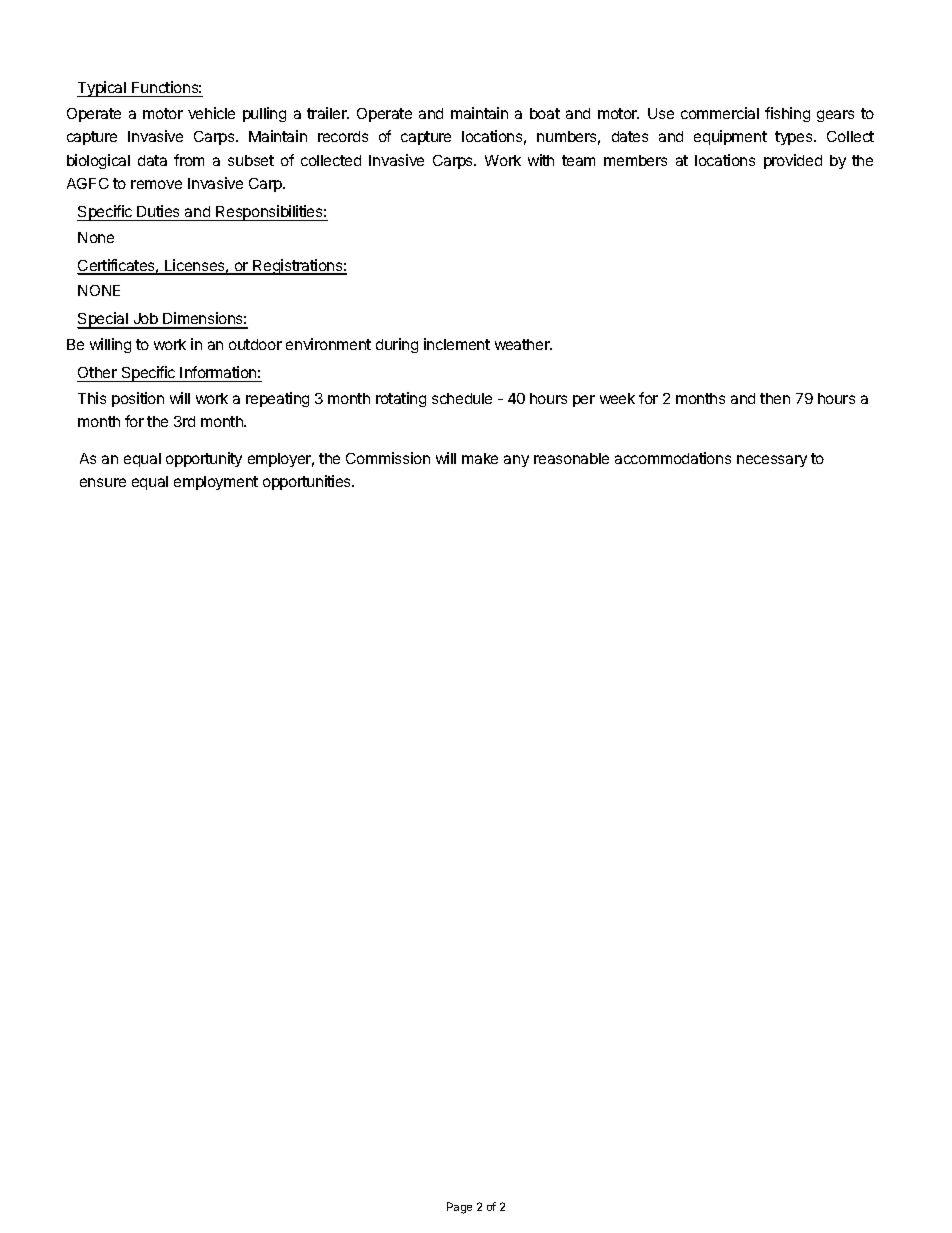 The width and height of the image is (952, 1233). What do you see at coordinates (730, 137) in the image?
I see `equipment` at bounding box center [730, 137].
